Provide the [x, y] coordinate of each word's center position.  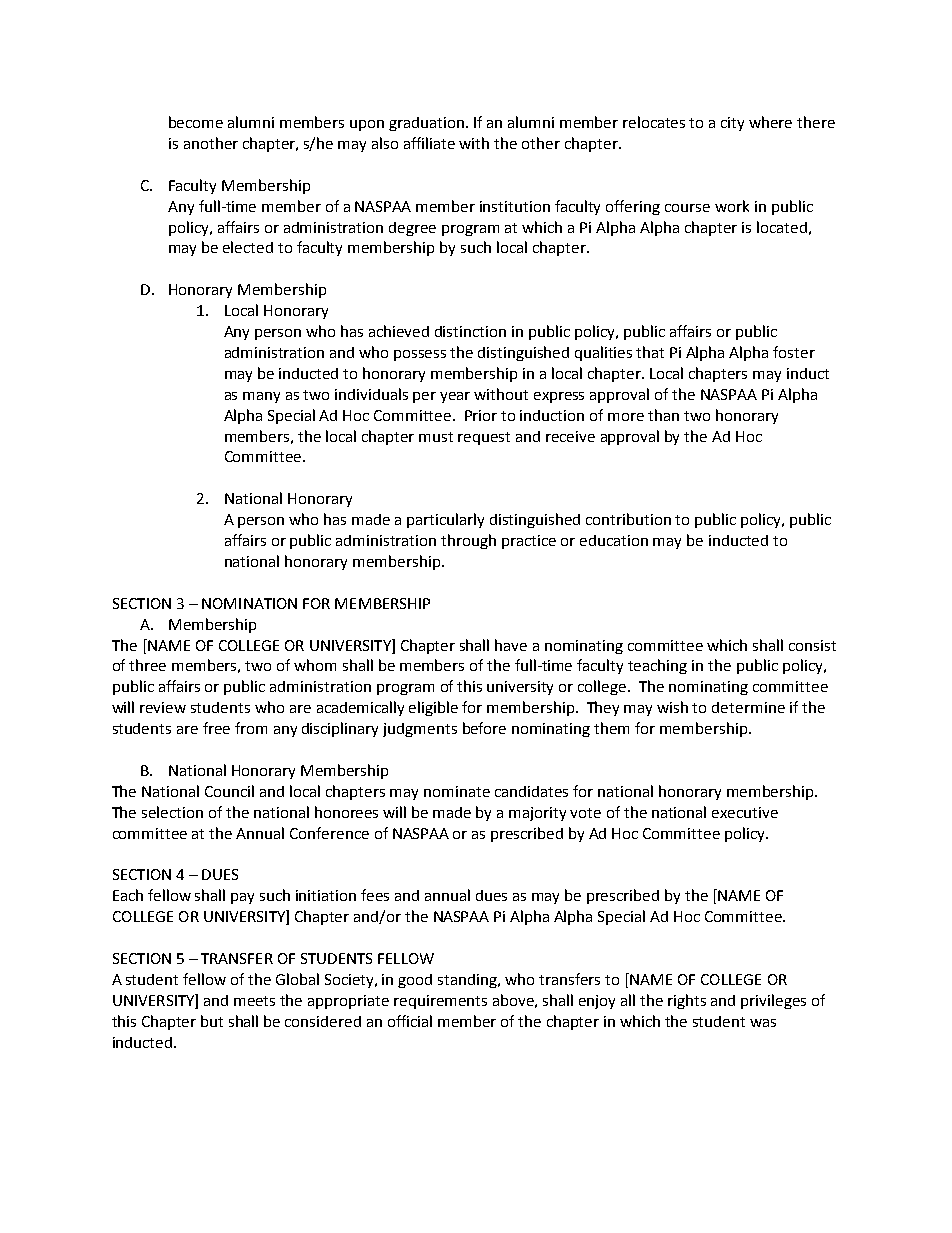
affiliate [429, 143]
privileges [773, 1001]
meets [254, 1001]
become [196, 122]
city [732, 124]
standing [468, 981]
